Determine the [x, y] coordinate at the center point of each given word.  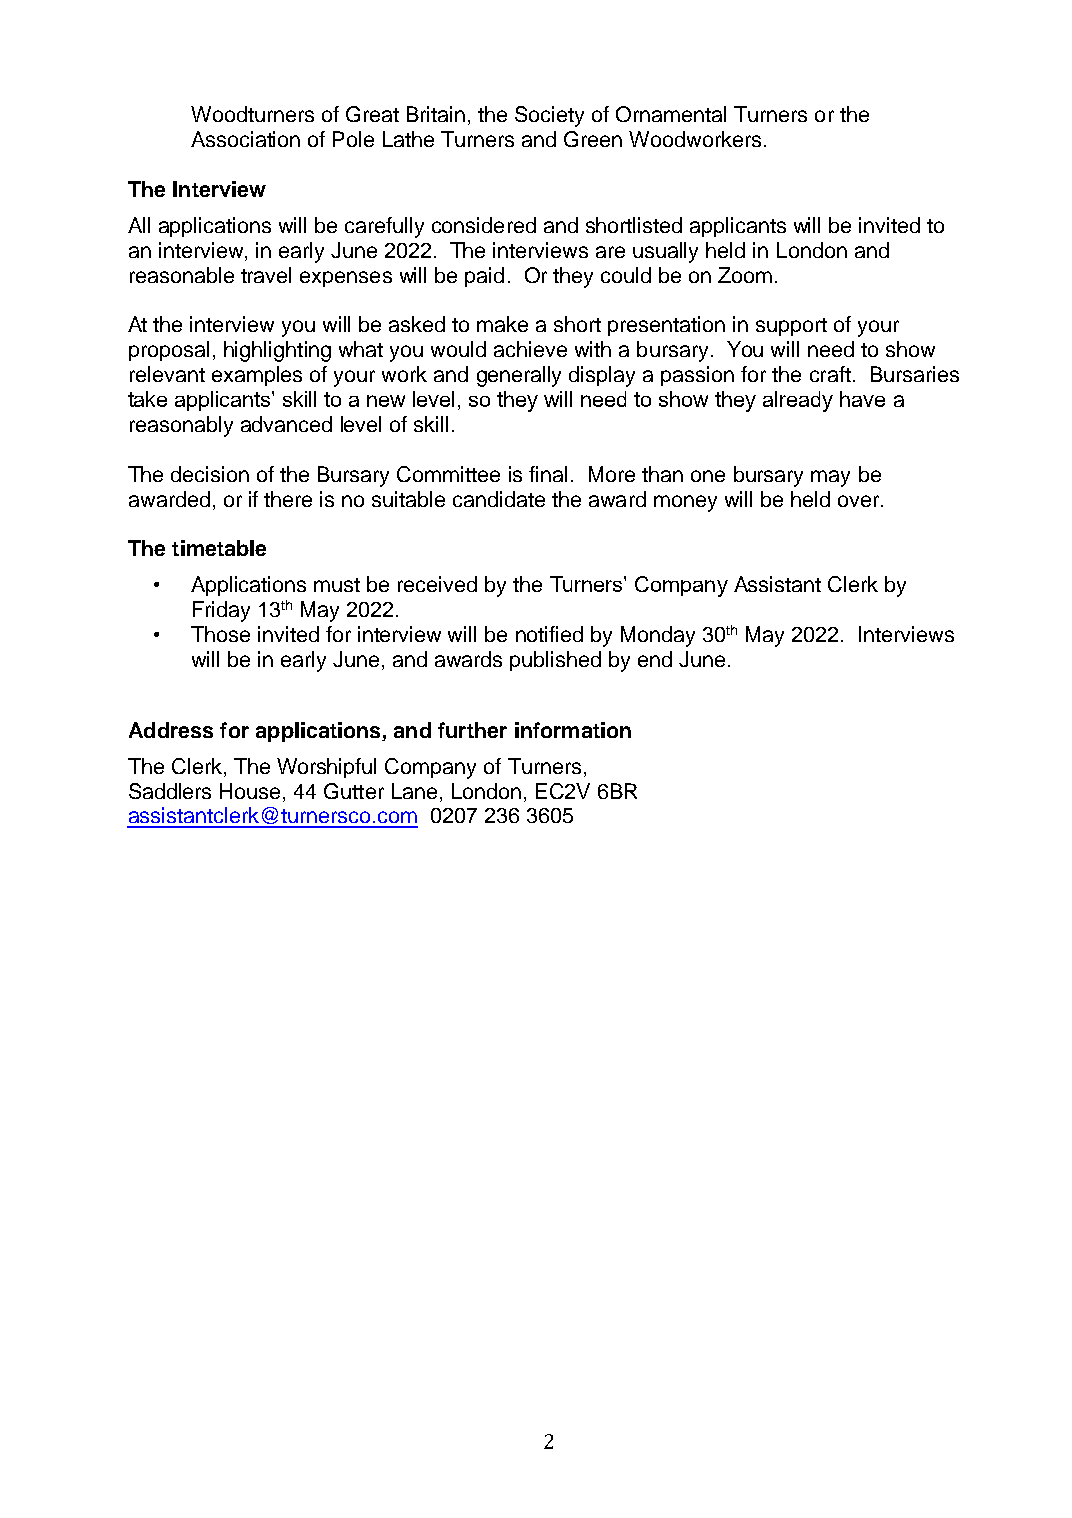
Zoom [745, 275]
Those [220, 634]
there [288, 499]
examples [257, 376]
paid [484, 277]
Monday [658, 636]
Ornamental [671, 114]
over [860, 501]
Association [245, 139]
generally [519, 376]
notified [549, 634]
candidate [499, 499]
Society [549, 116]
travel [266, 275]
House [250, 791]
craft [830, 374]
